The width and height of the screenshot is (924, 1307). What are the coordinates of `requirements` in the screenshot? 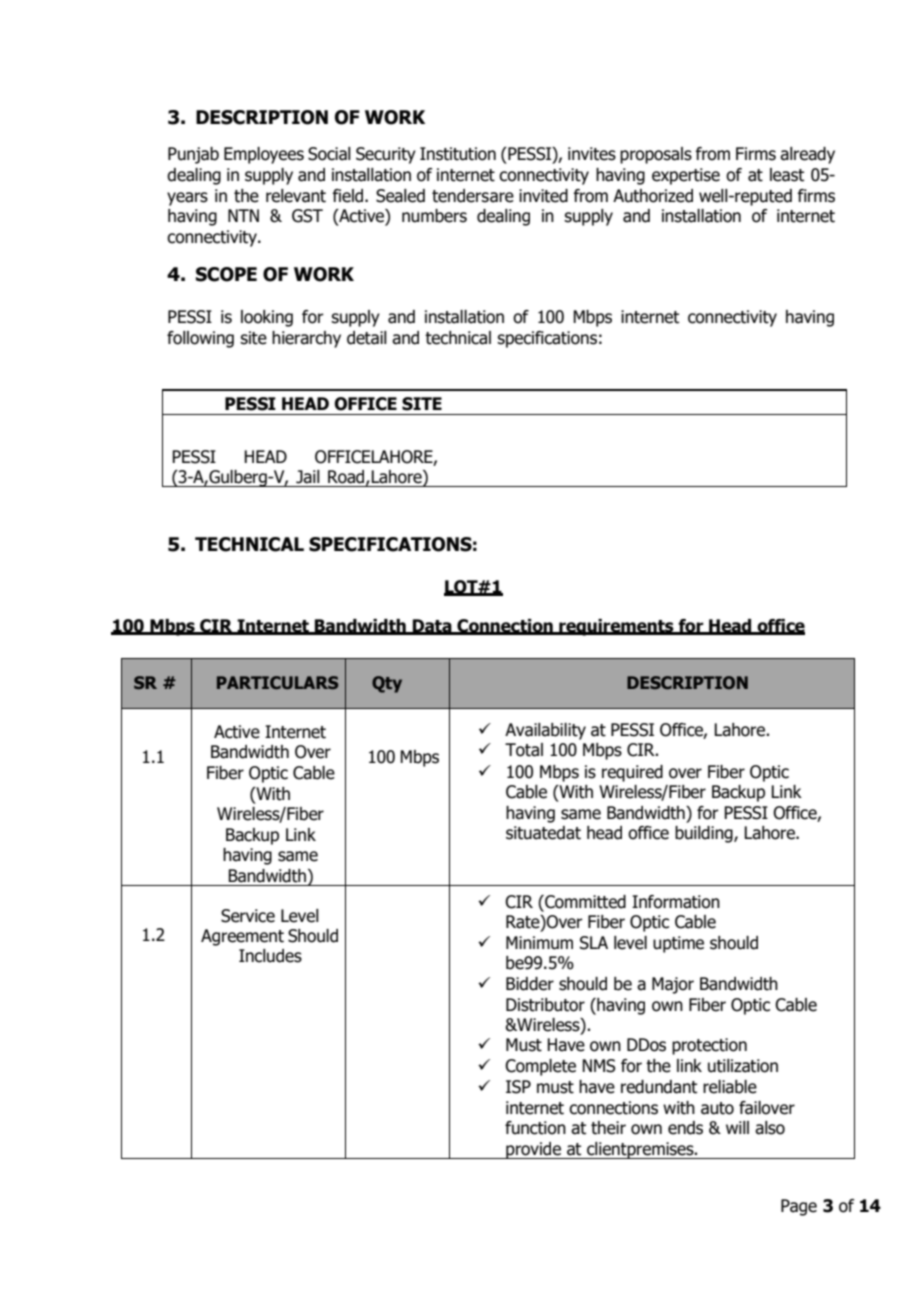 It's located at (616, 627).
